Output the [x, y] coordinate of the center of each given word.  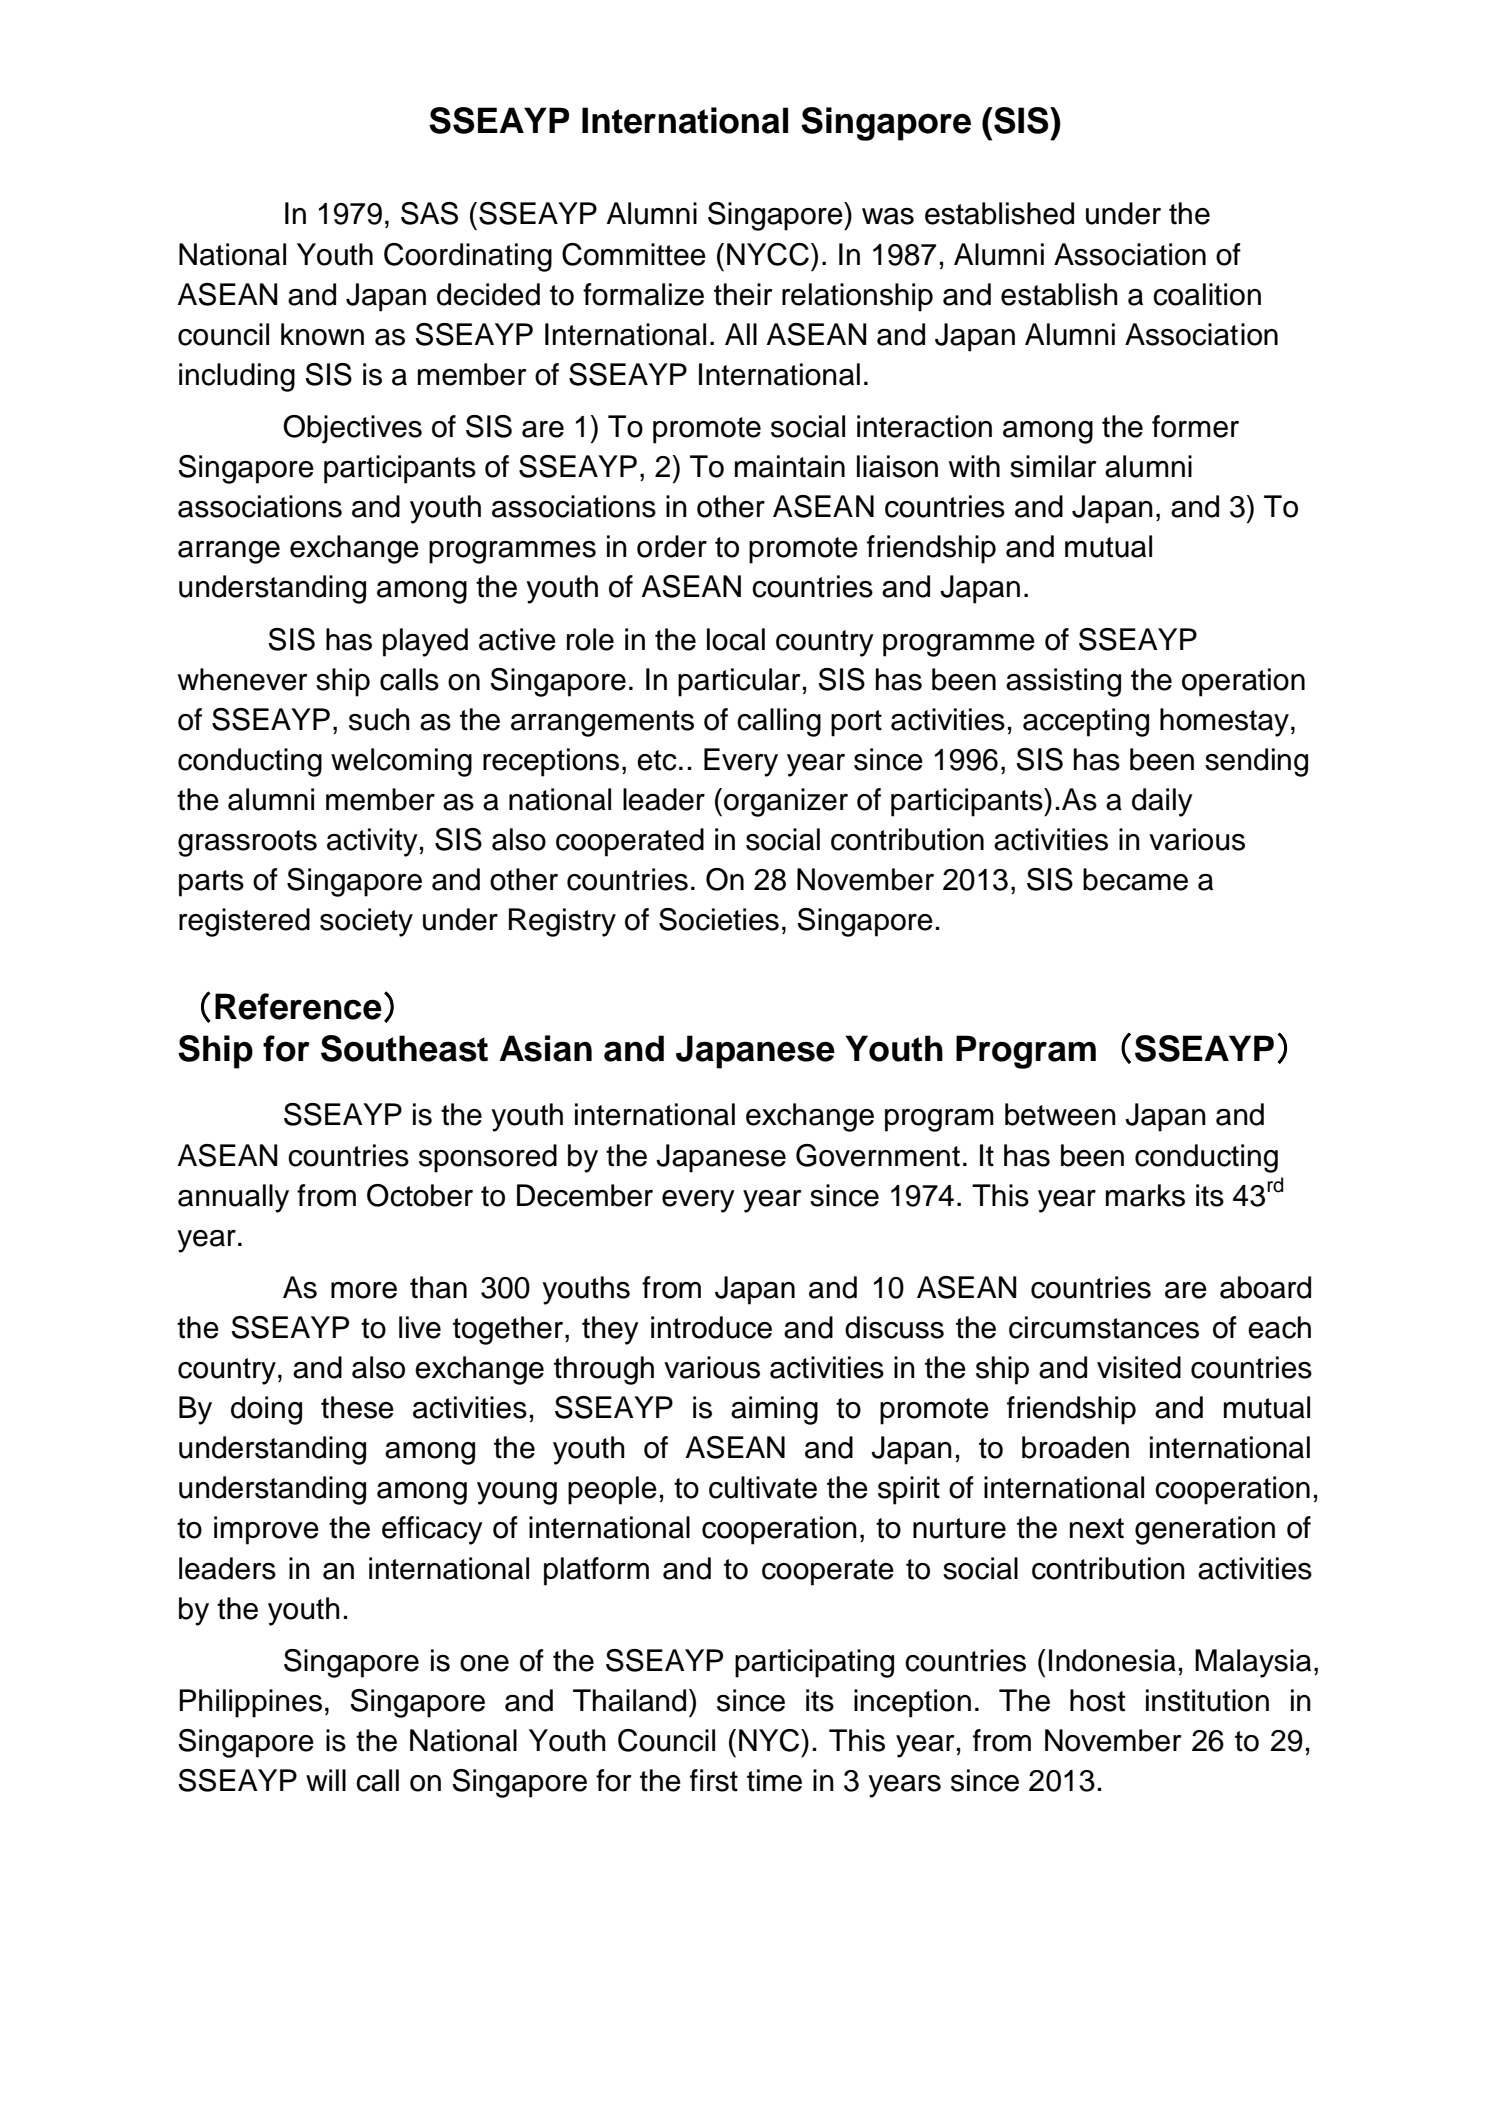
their [743, 294]
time [774, 1780]
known [322, 334]
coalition [1207, 294]
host [1097, 1700]
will [326, 1780]
